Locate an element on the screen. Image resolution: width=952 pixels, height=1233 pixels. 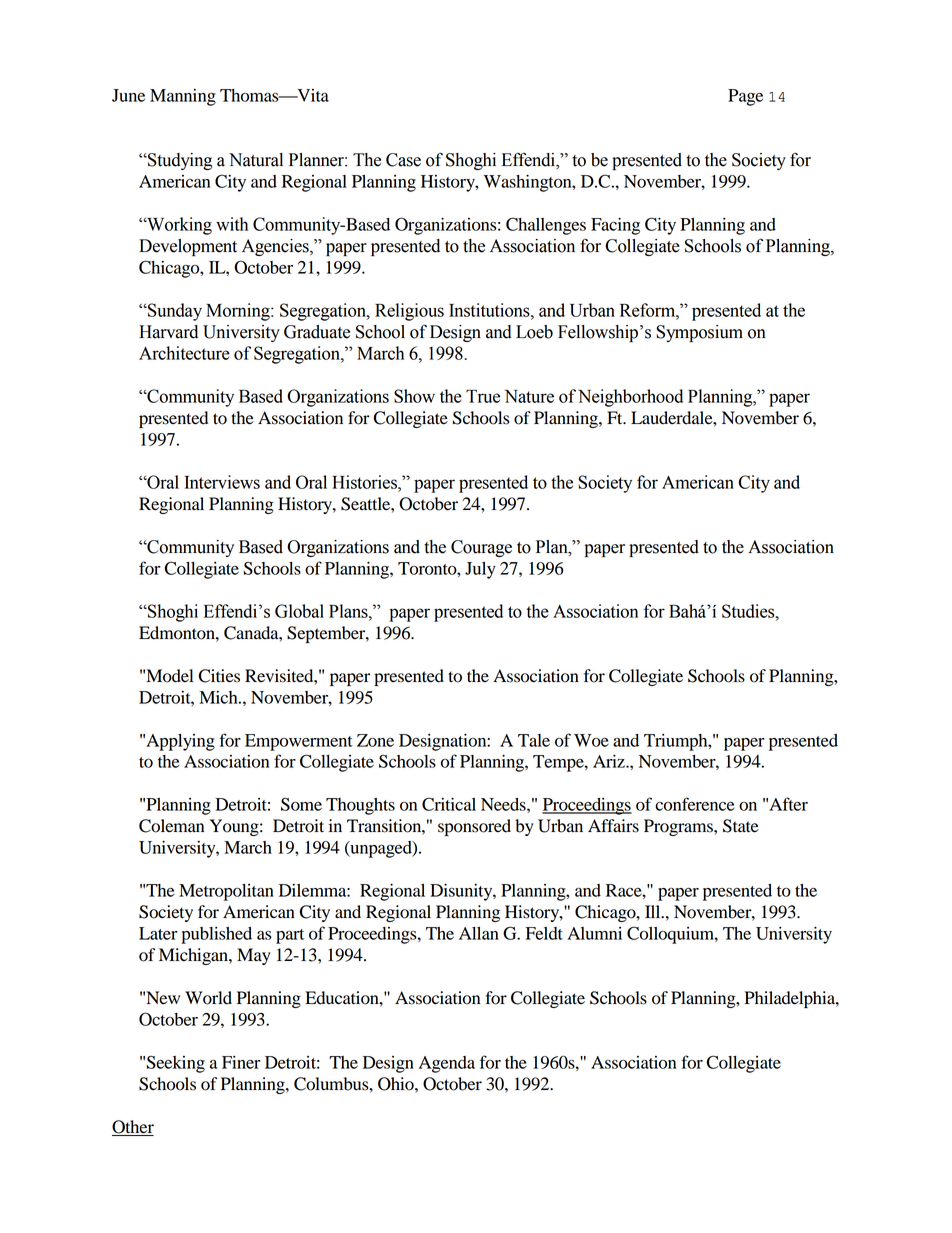
Interviews is located at coordinates (222, 482).
